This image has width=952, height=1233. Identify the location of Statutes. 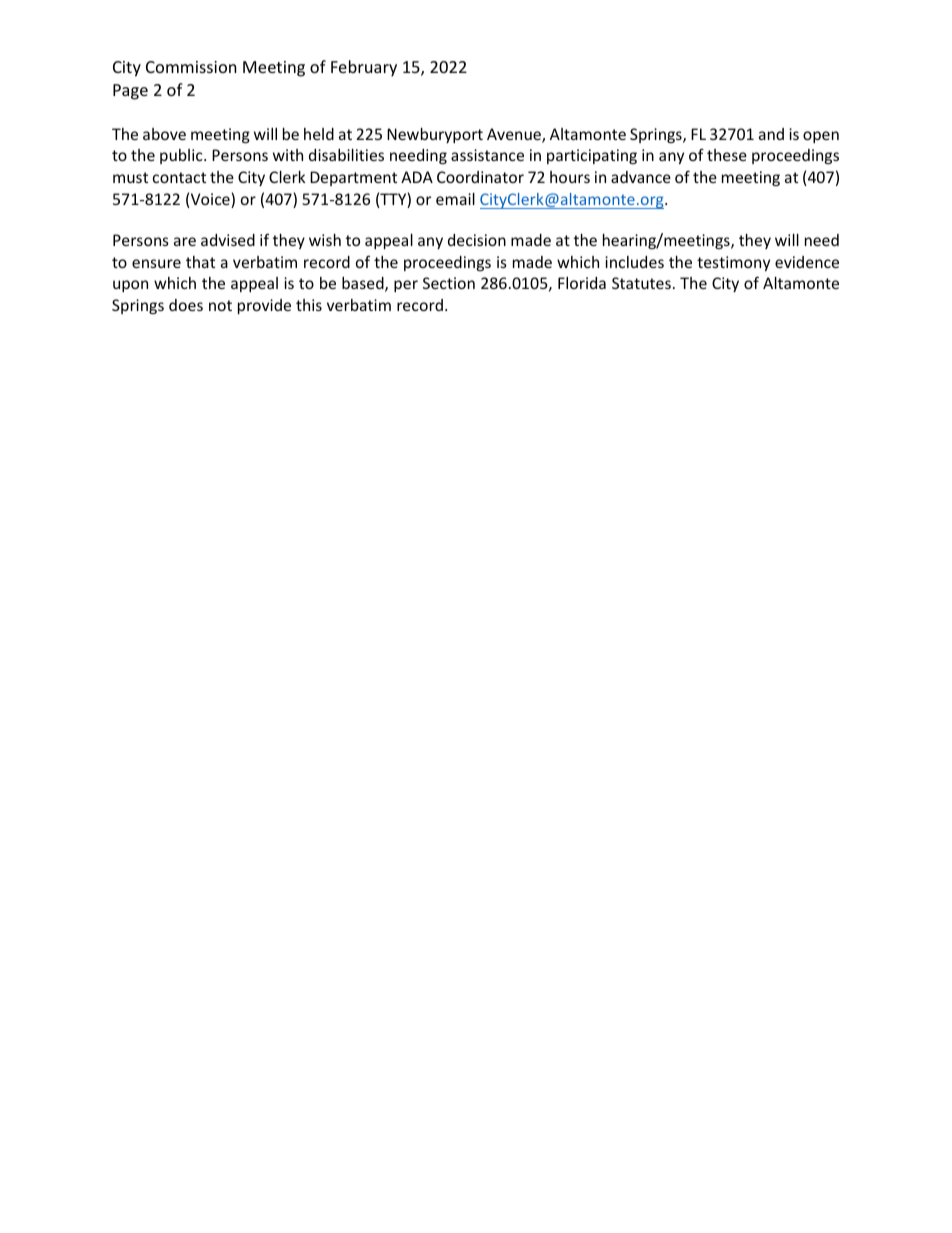
(641, 283).
